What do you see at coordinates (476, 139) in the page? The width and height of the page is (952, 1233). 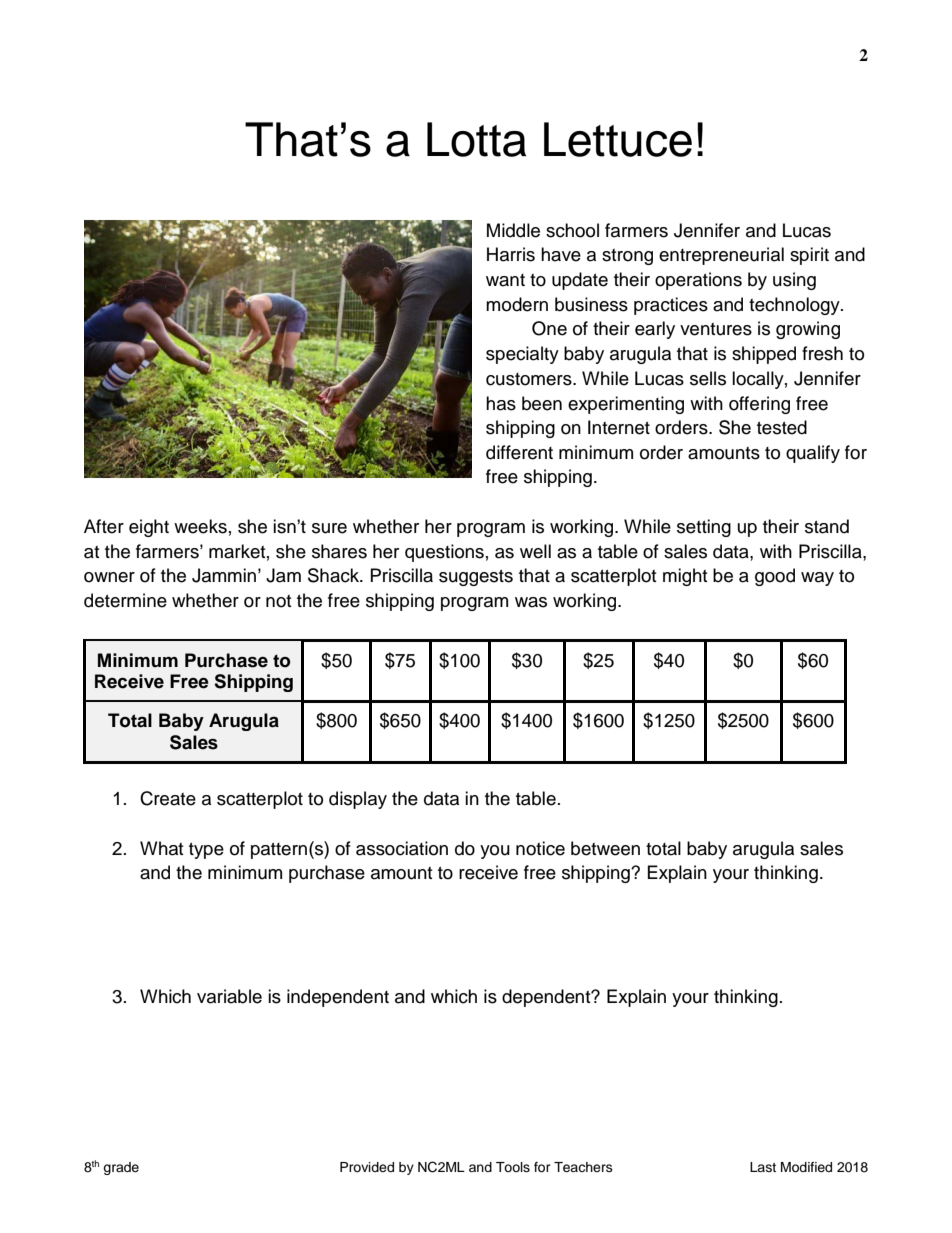 I see `Lotta` at bounding box center [476, 139].
